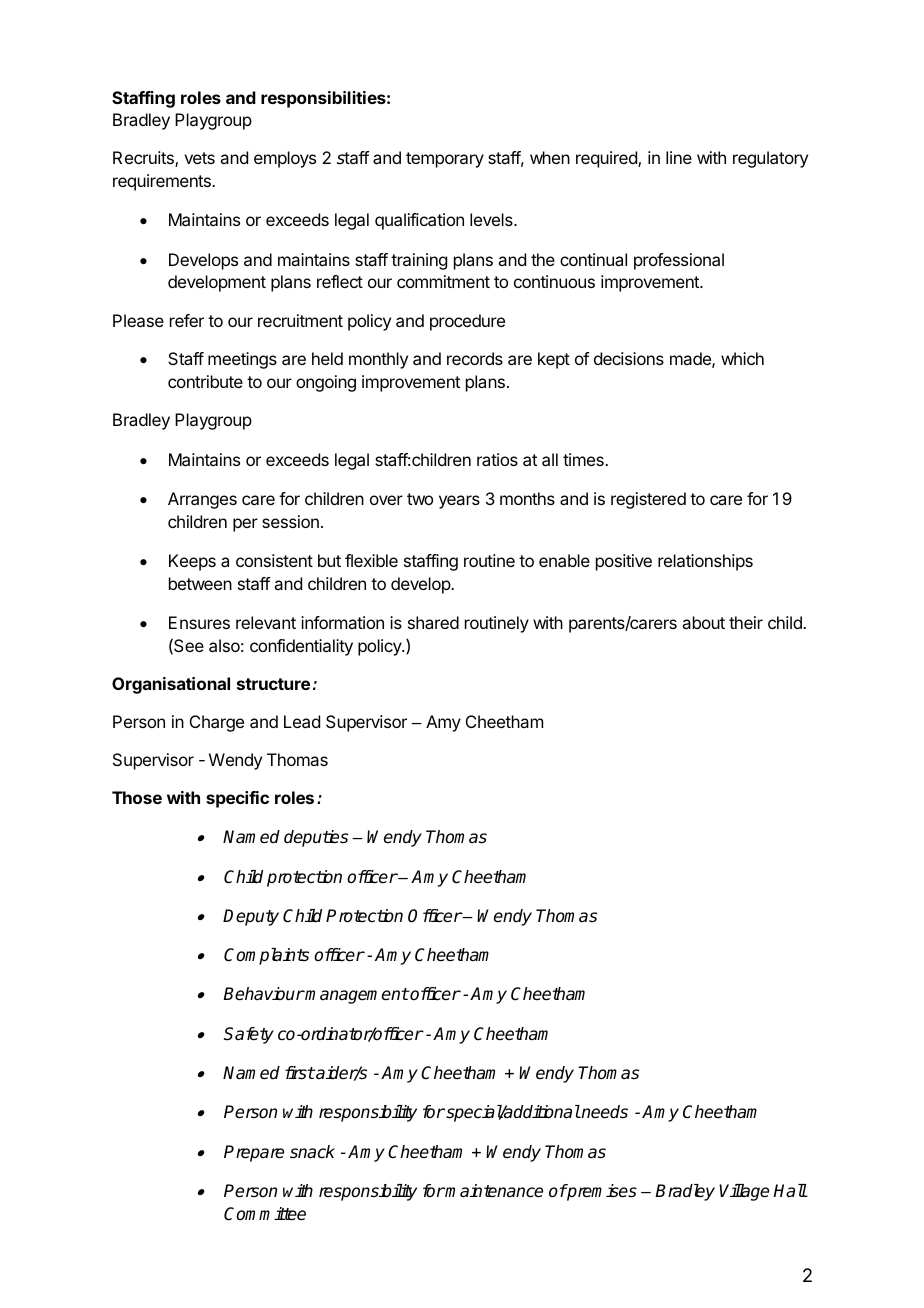  What do you see at coordinates (445, 160) in the screenshot?
I see `temporary` at bounding box center [445, 160].
